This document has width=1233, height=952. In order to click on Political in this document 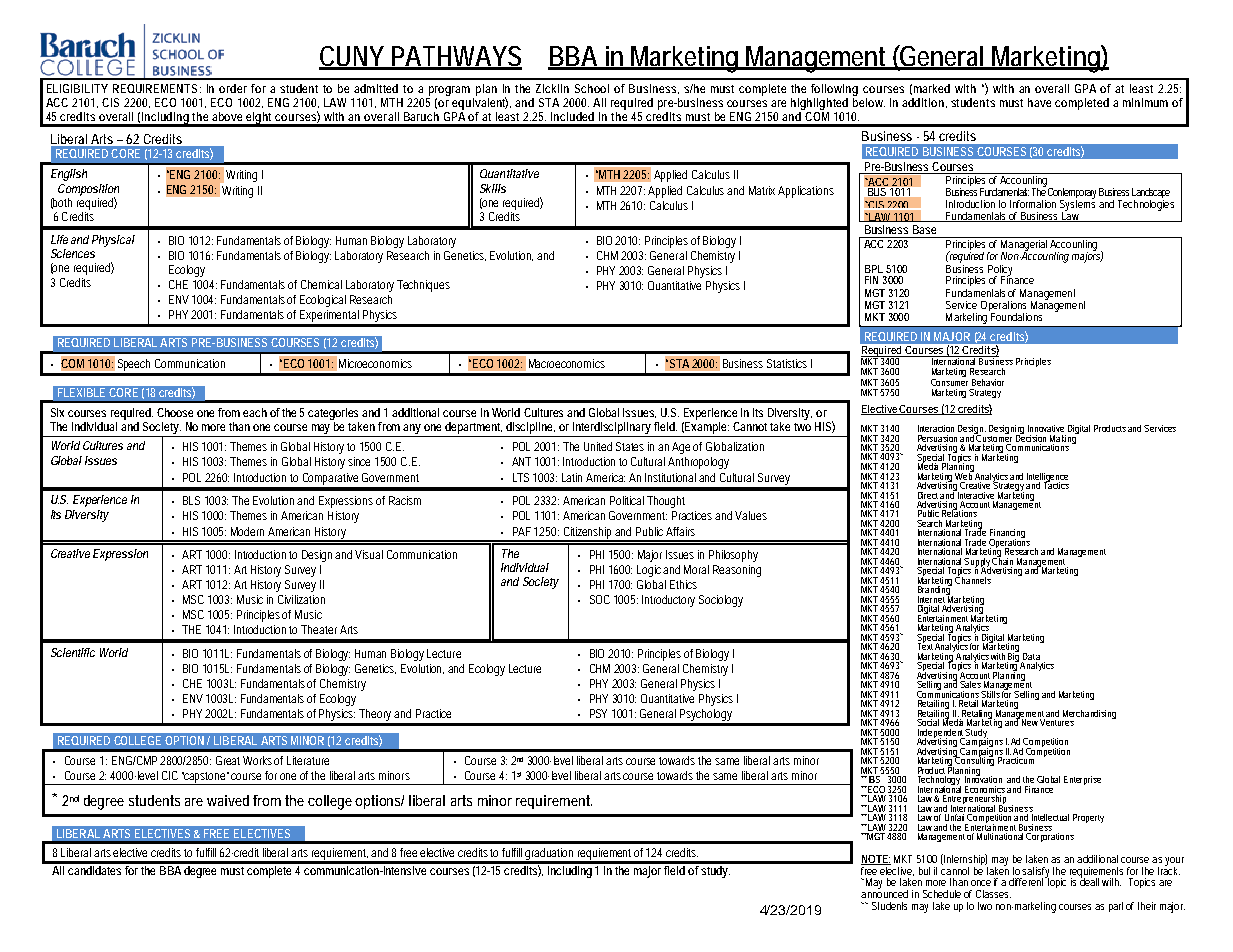, I will do `click(627, 500)`.
